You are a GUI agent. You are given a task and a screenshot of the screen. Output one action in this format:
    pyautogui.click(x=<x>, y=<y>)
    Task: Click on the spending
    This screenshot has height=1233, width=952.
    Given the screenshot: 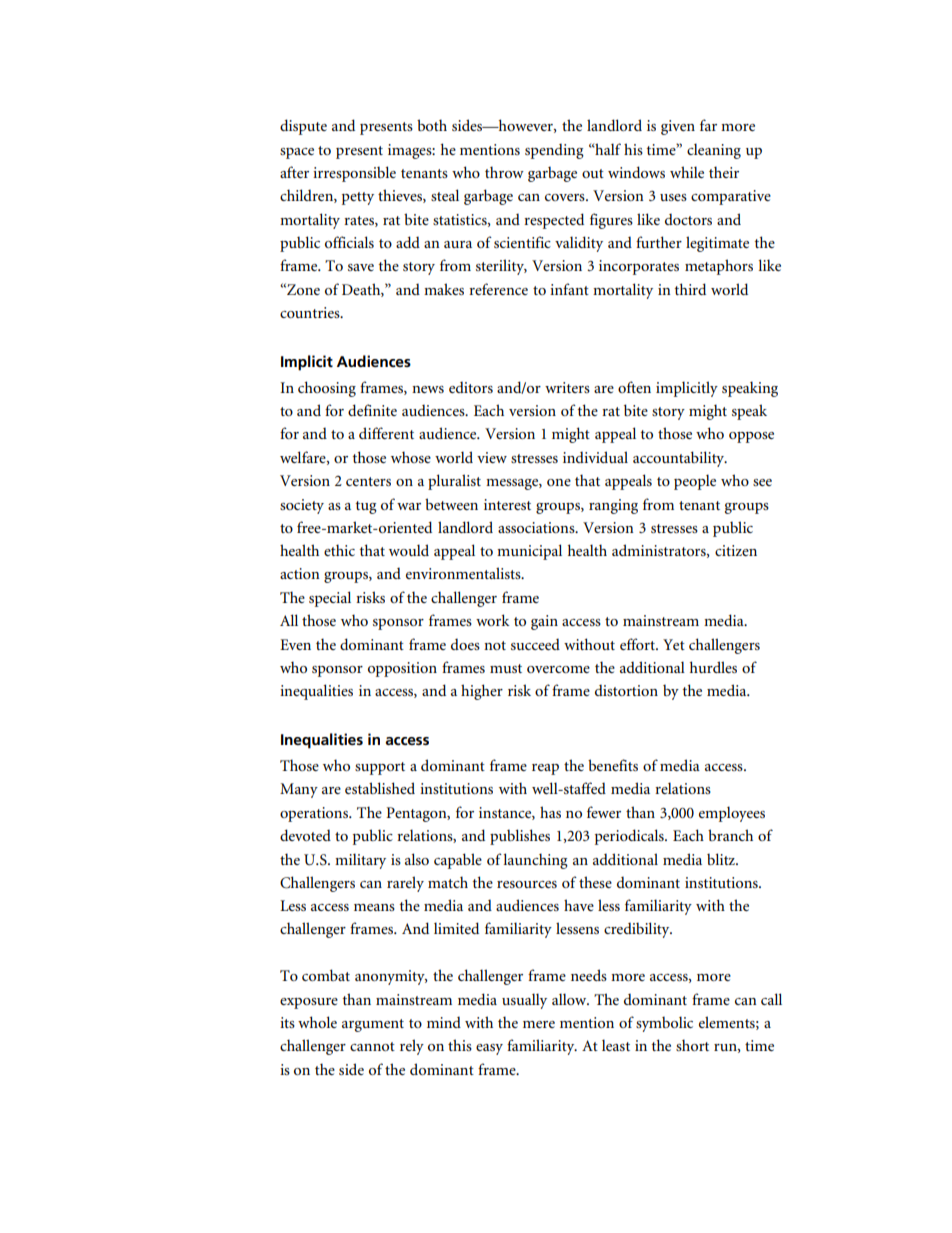 What is the action you would take?
    pyautogui.click(x=554, y=151)
